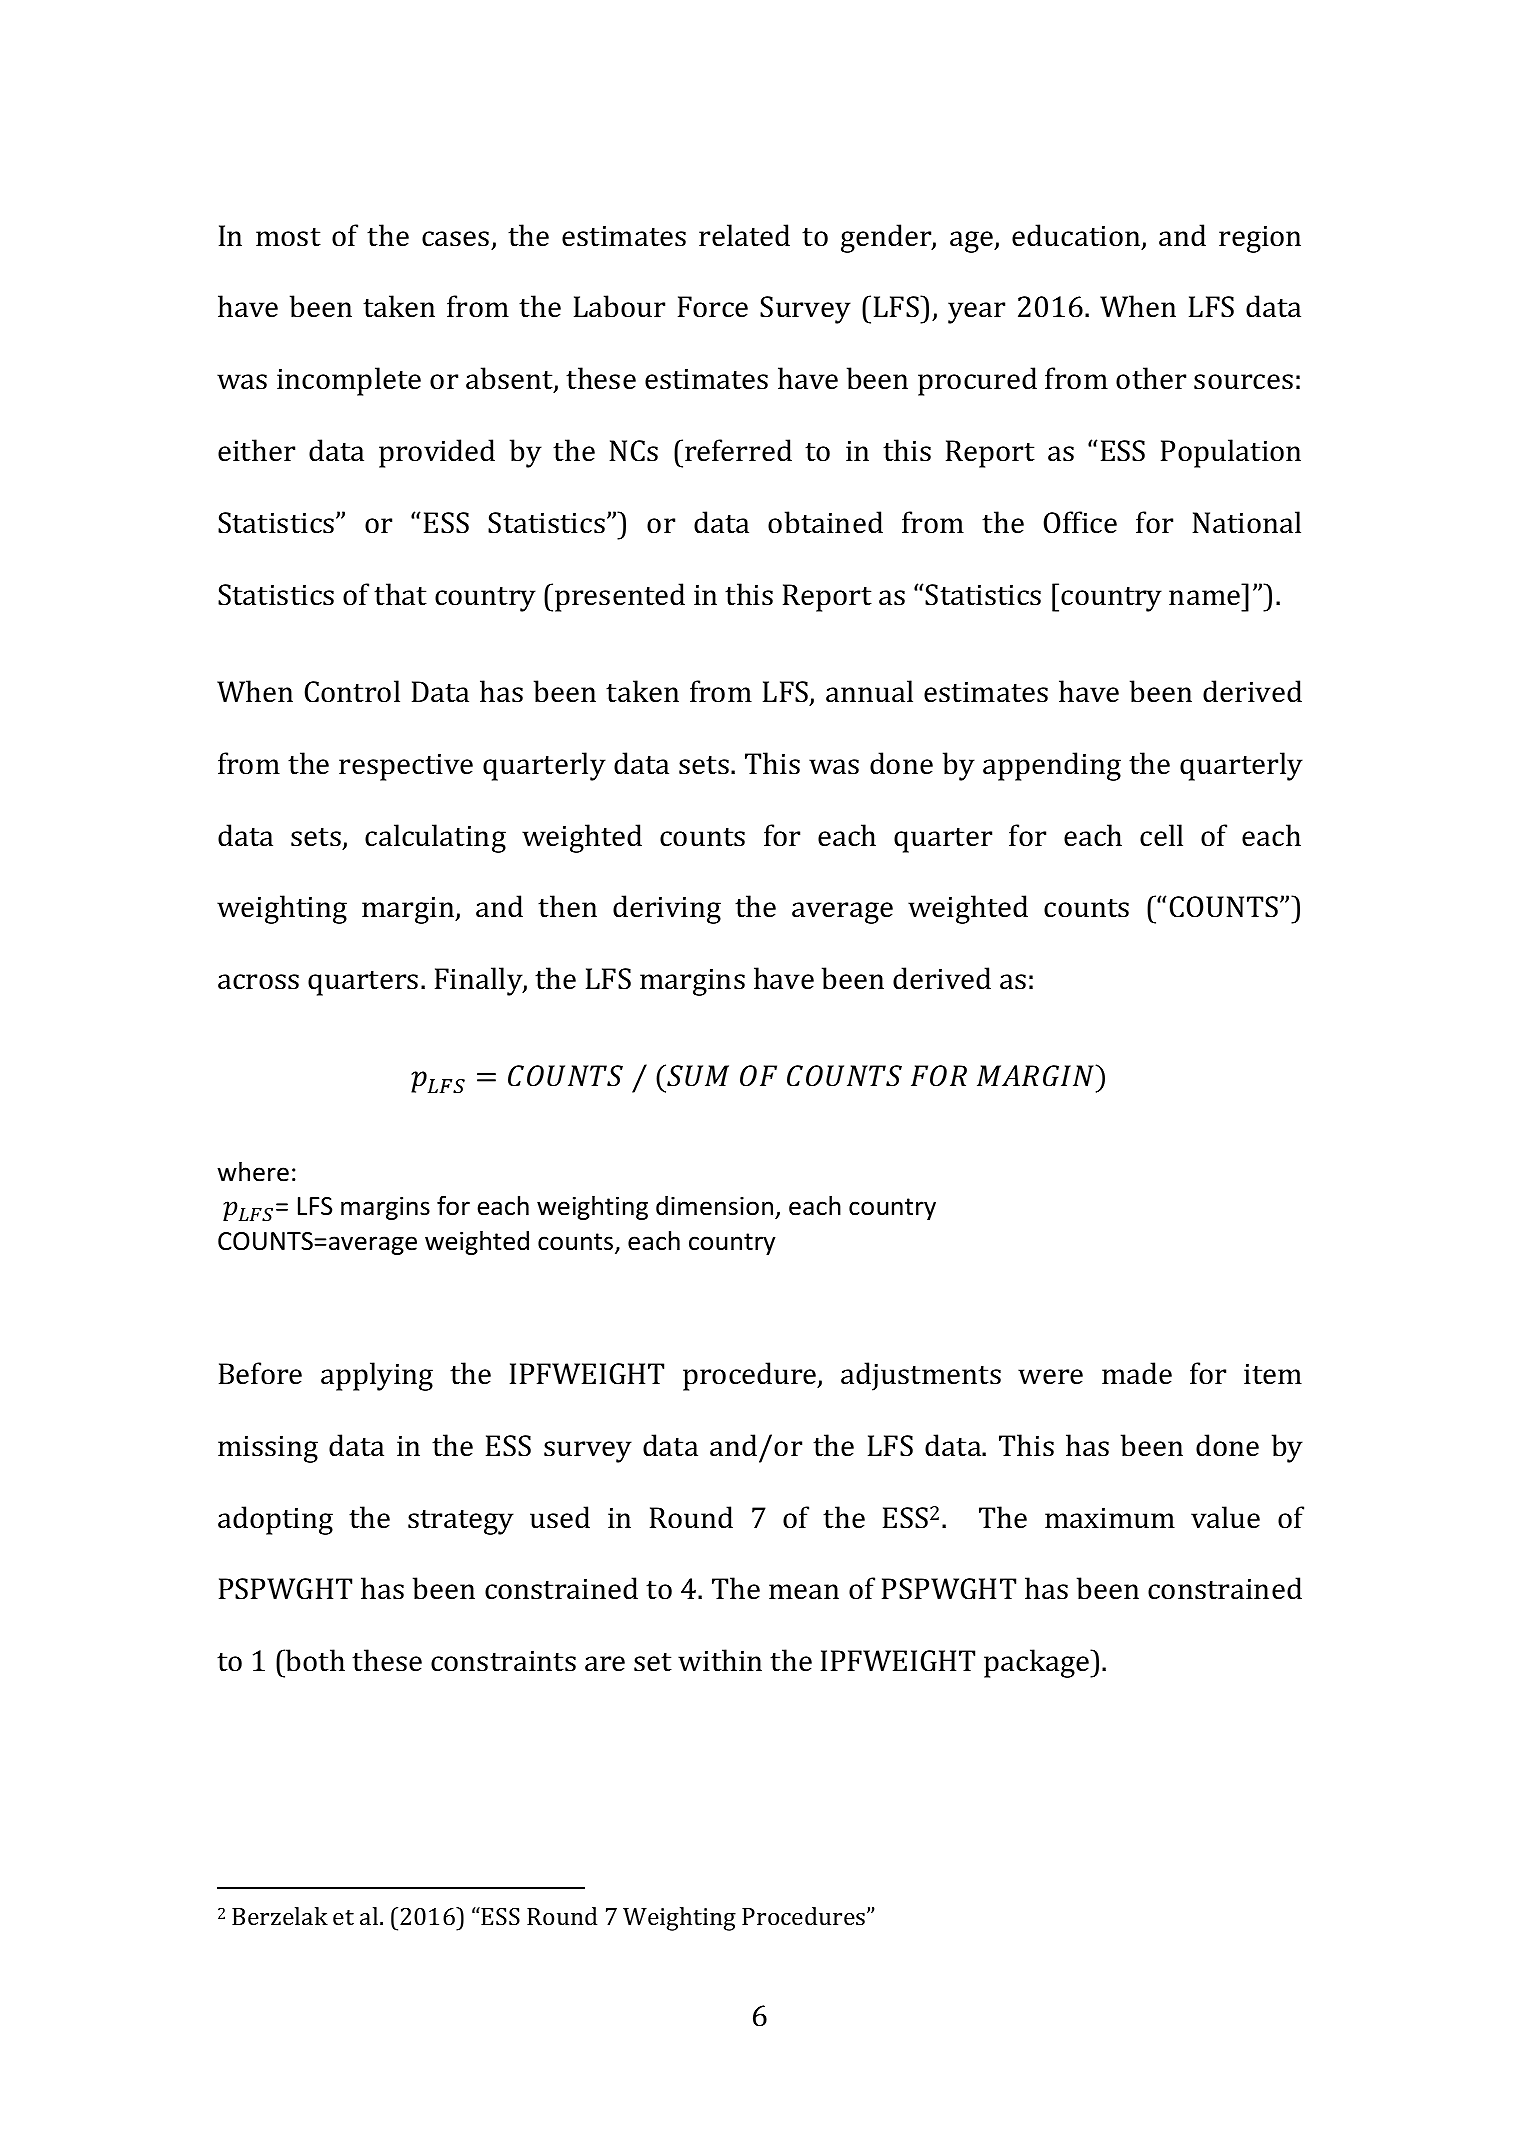 The image size is (1519, 2149). What do you see at coordinates (1037, 1663) in the page?
I see `package` at bounding box center [1037, 1663].
